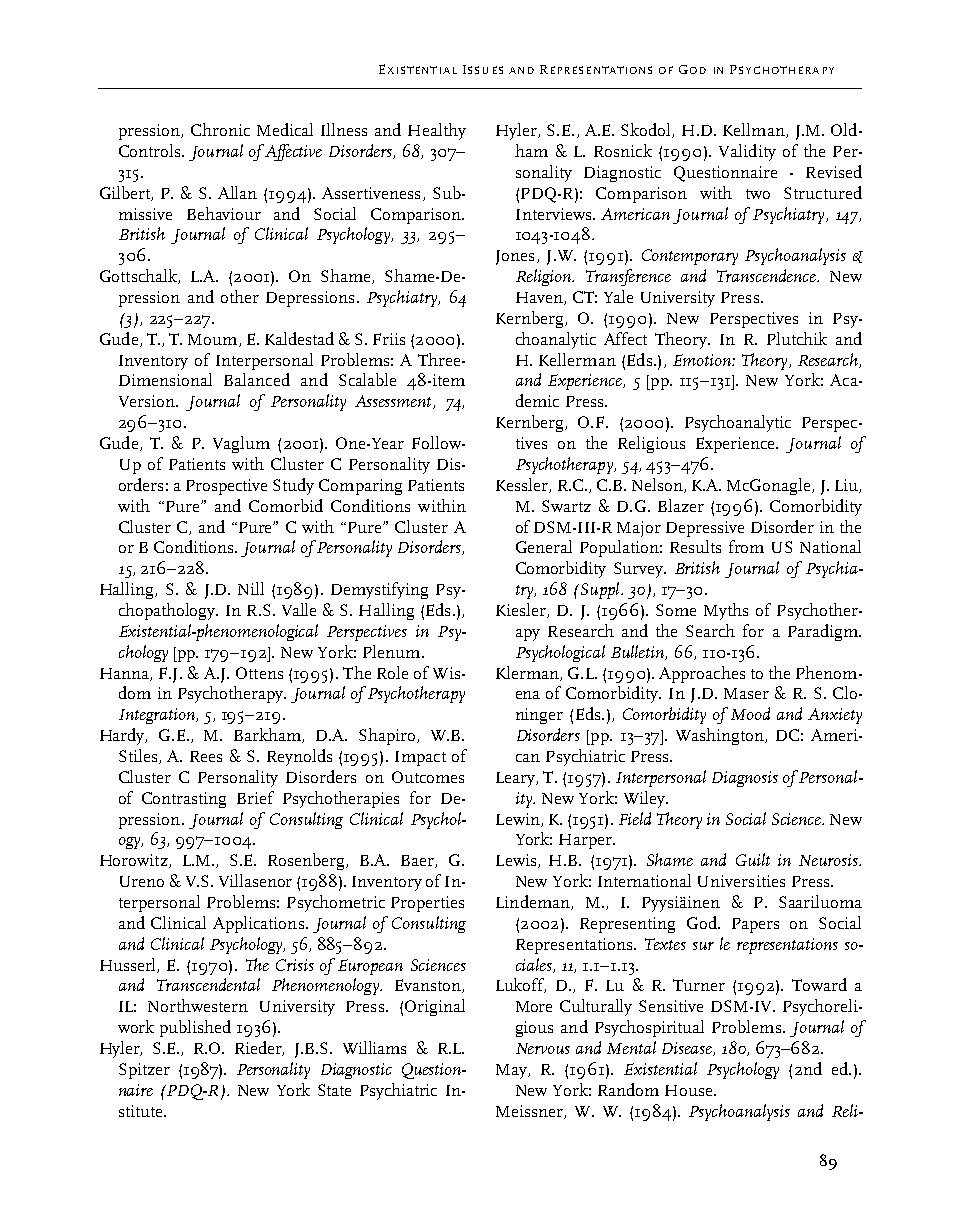  Describe the element at coordinates (512, 1071) in the screenshot. I see `May` at that location.
